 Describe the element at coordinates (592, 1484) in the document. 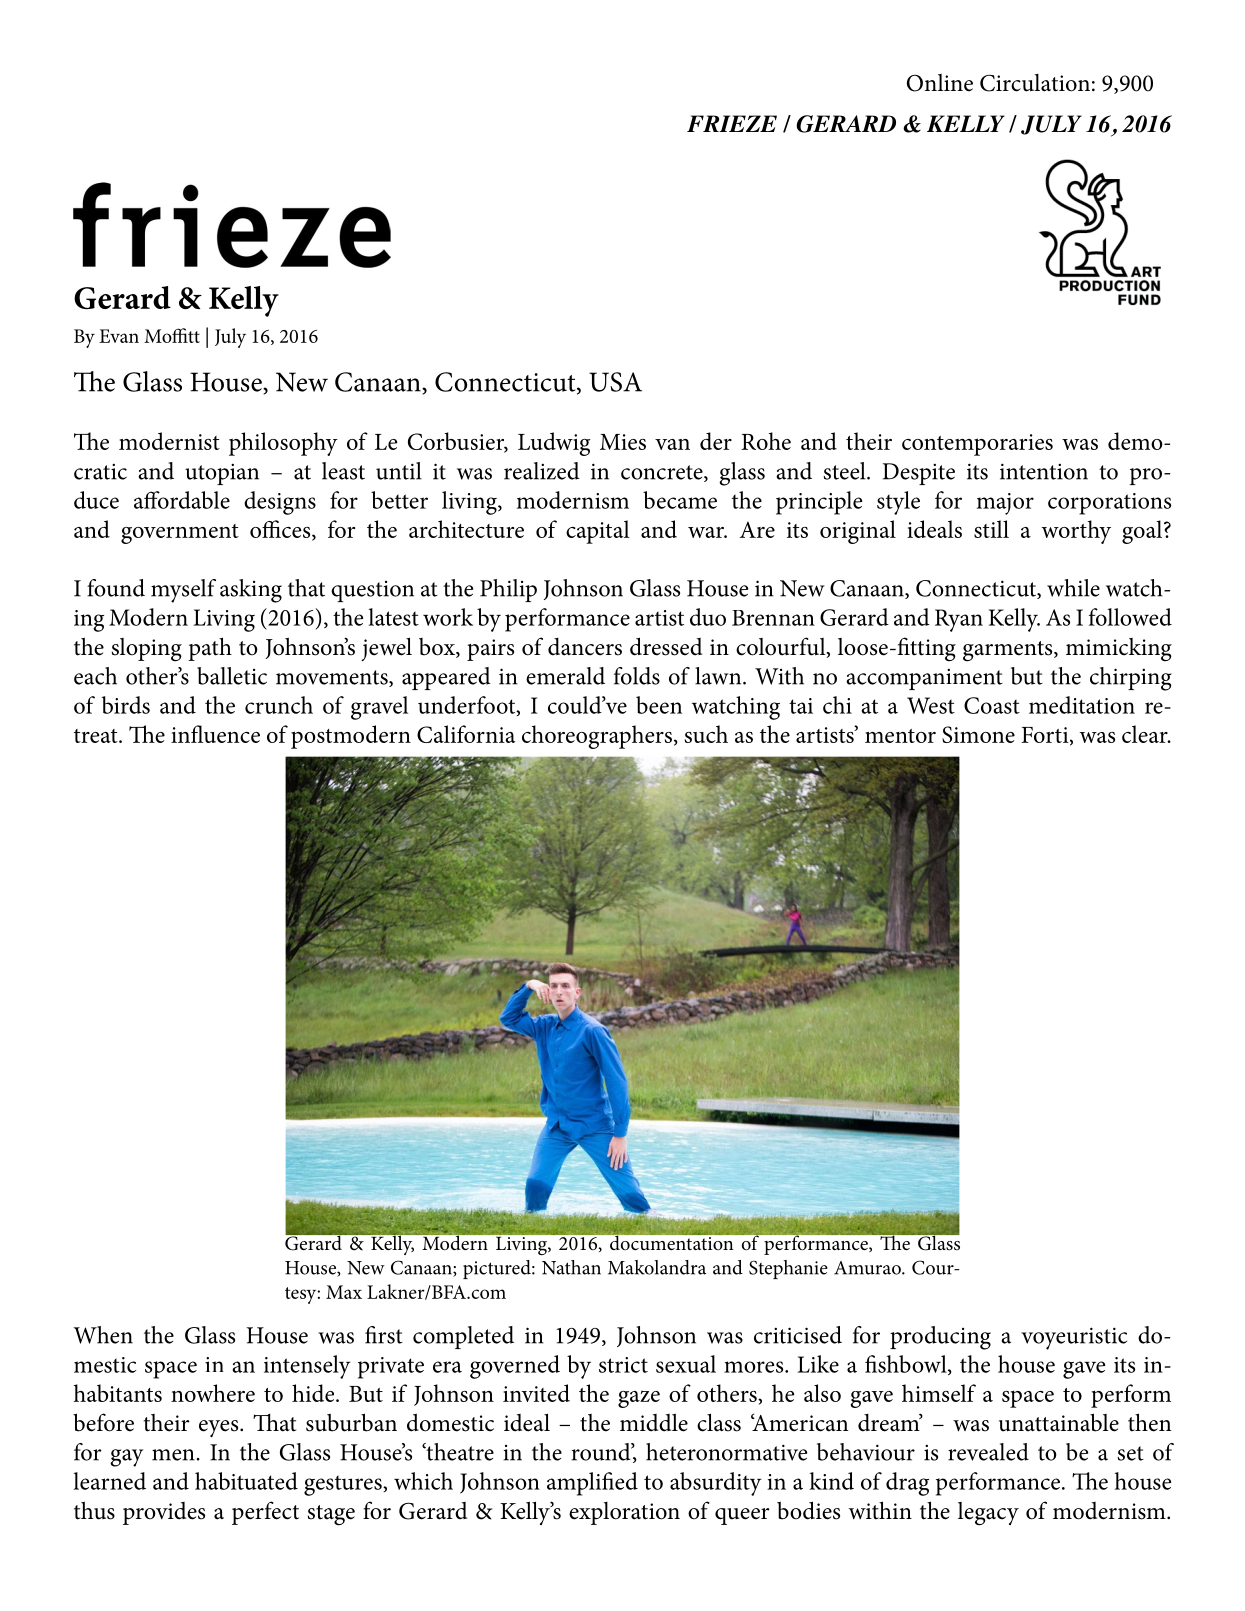

I see `amplified` at that location.
